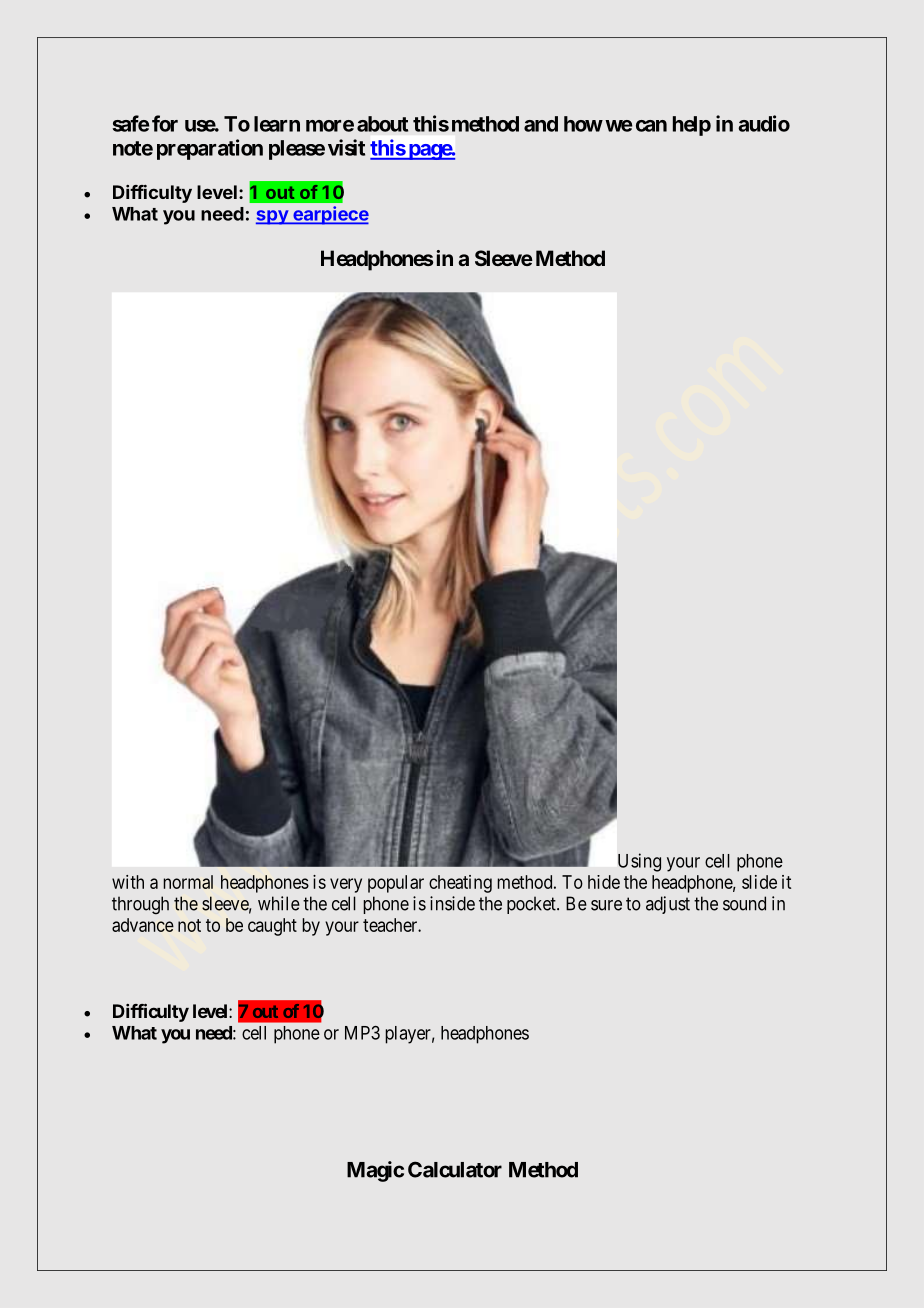  What do you see at coordinates (668, 905) in the screenshot?
I see `adjust` at bounding box center [668, 905].
